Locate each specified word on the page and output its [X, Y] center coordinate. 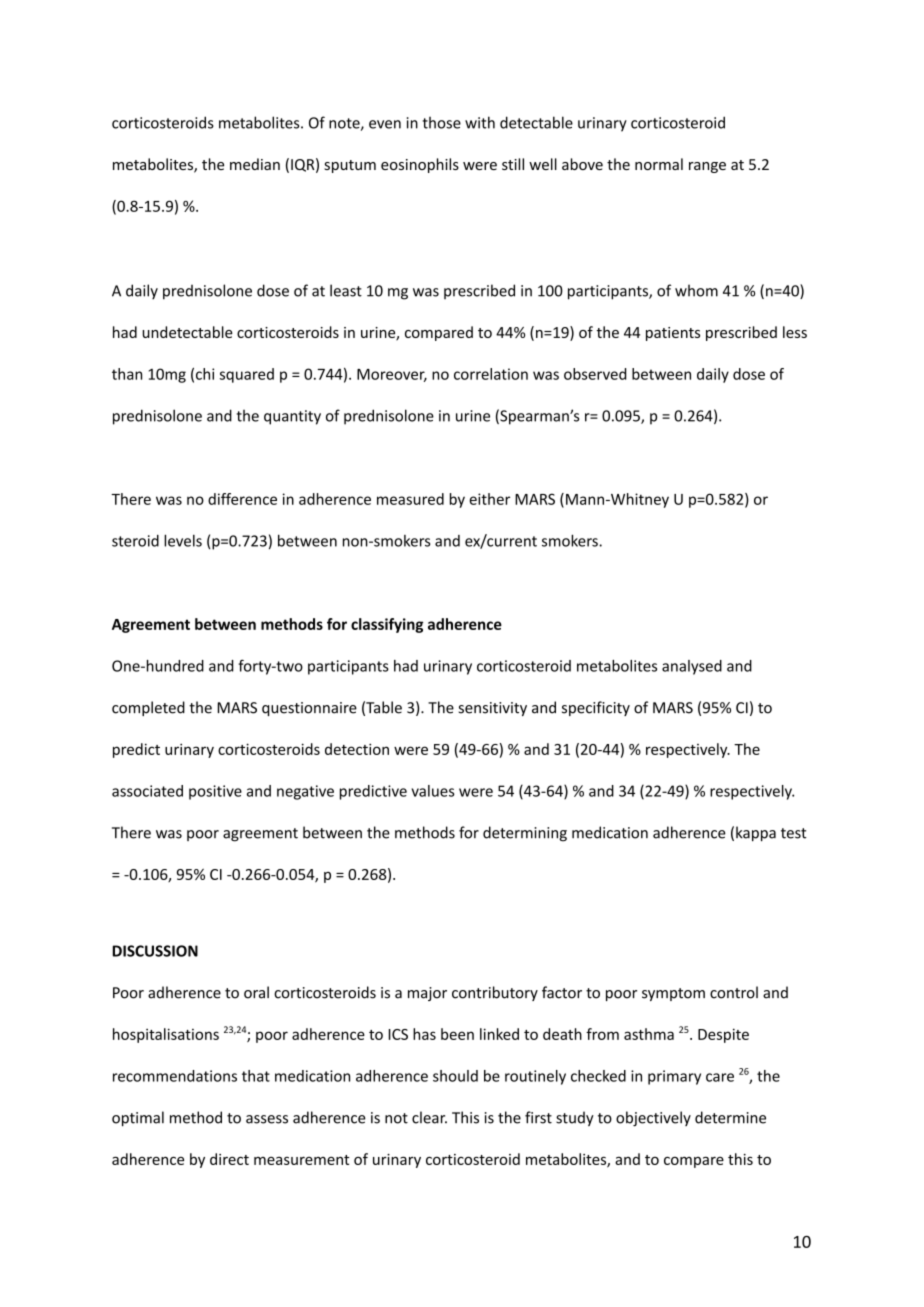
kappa [756, 834]
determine [730, 1117]
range [707, 167]
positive [215, 792]
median [255, 164]
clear [429, 1117]
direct [229, 1159]
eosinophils [420, 165]
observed [595, 374]
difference [242, 499]
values [433, 791]
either [489, 499]
